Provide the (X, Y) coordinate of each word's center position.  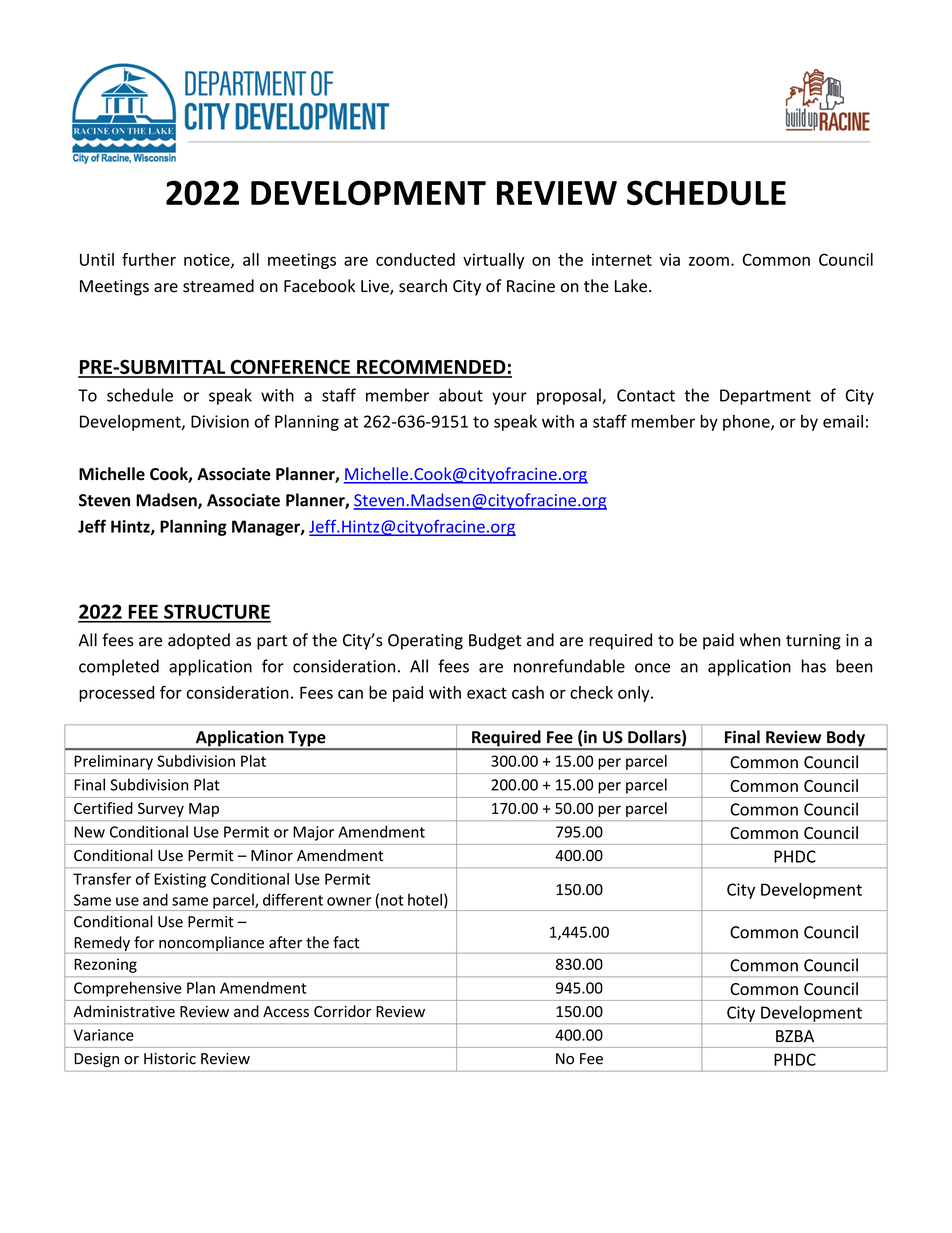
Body (846, 739)
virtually (494, 261)
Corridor (342, 1011)
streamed (218, 286)
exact (487, 693)
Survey (161, 810)
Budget (495, 641)
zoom (709, 261)
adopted (199, 641)
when (760, 640)
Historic (170, 1059)
